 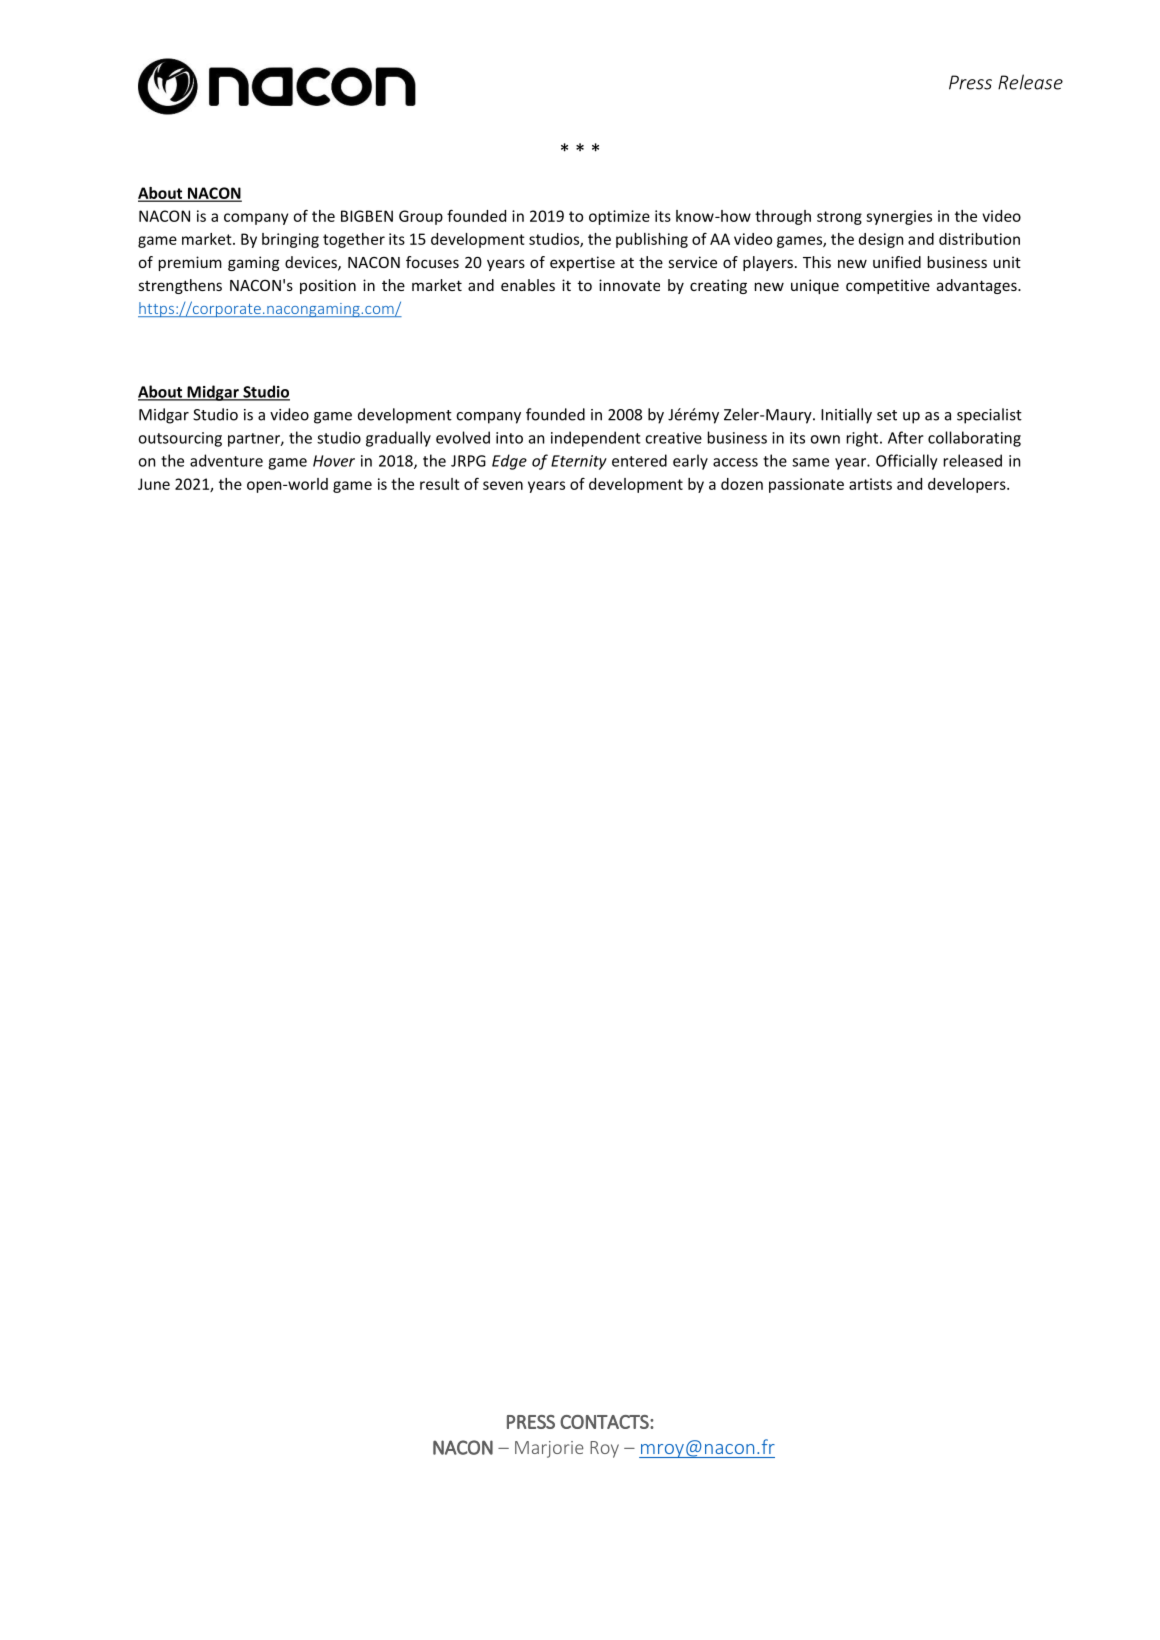 I want to click on bringing, so click(x=290, y=240).
